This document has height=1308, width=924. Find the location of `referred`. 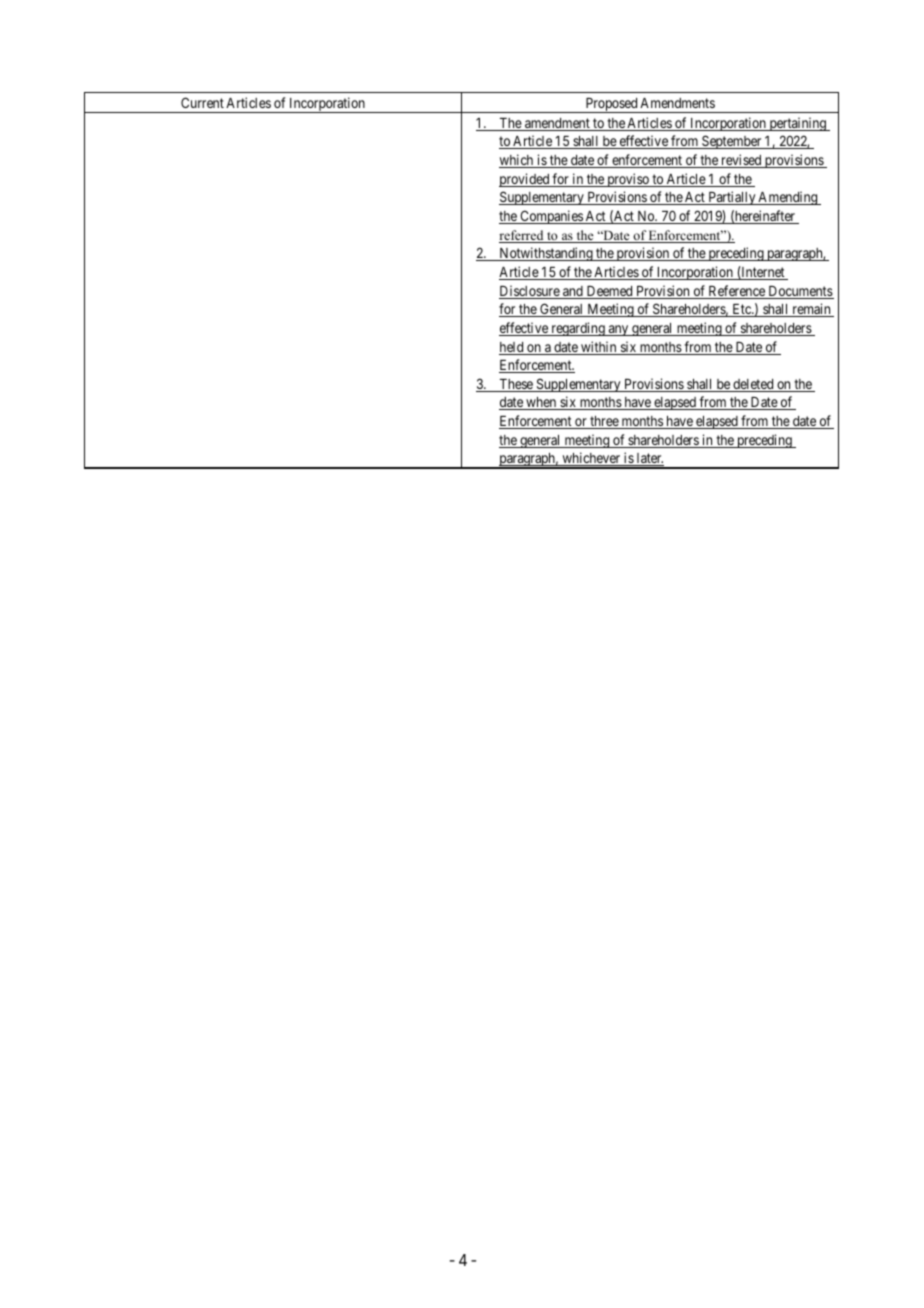

referred is located at coordinates (522, 236).
